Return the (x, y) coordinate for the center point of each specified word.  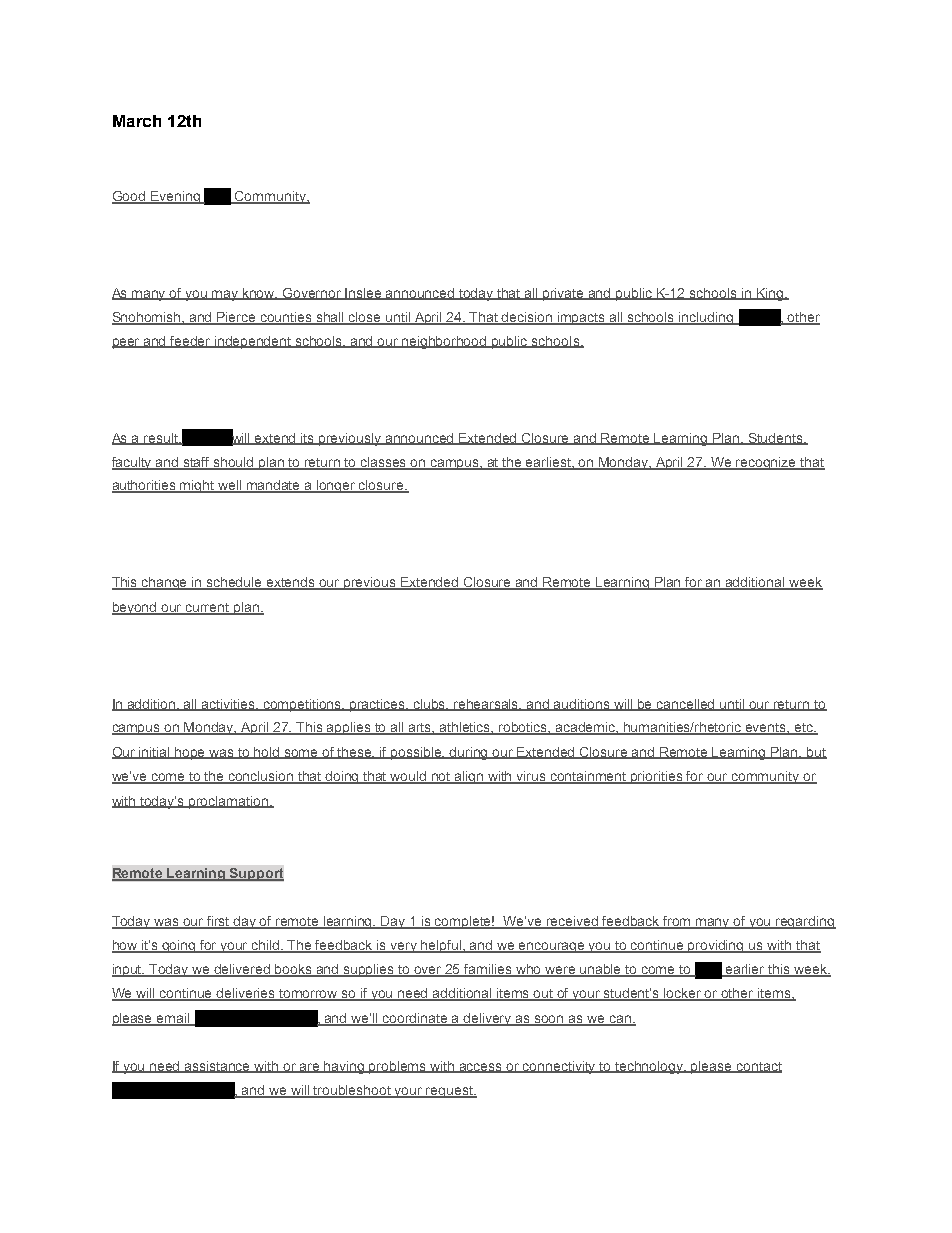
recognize (767, 463)
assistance (218, 1067)
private (564, 294)
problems (398, 1067)
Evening (175, 197)
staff (197, 463)
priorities (657, 777)
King (769, 294)
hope (190, 753)
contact (758, 1067)
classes (384, 463)
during (469, 753)
